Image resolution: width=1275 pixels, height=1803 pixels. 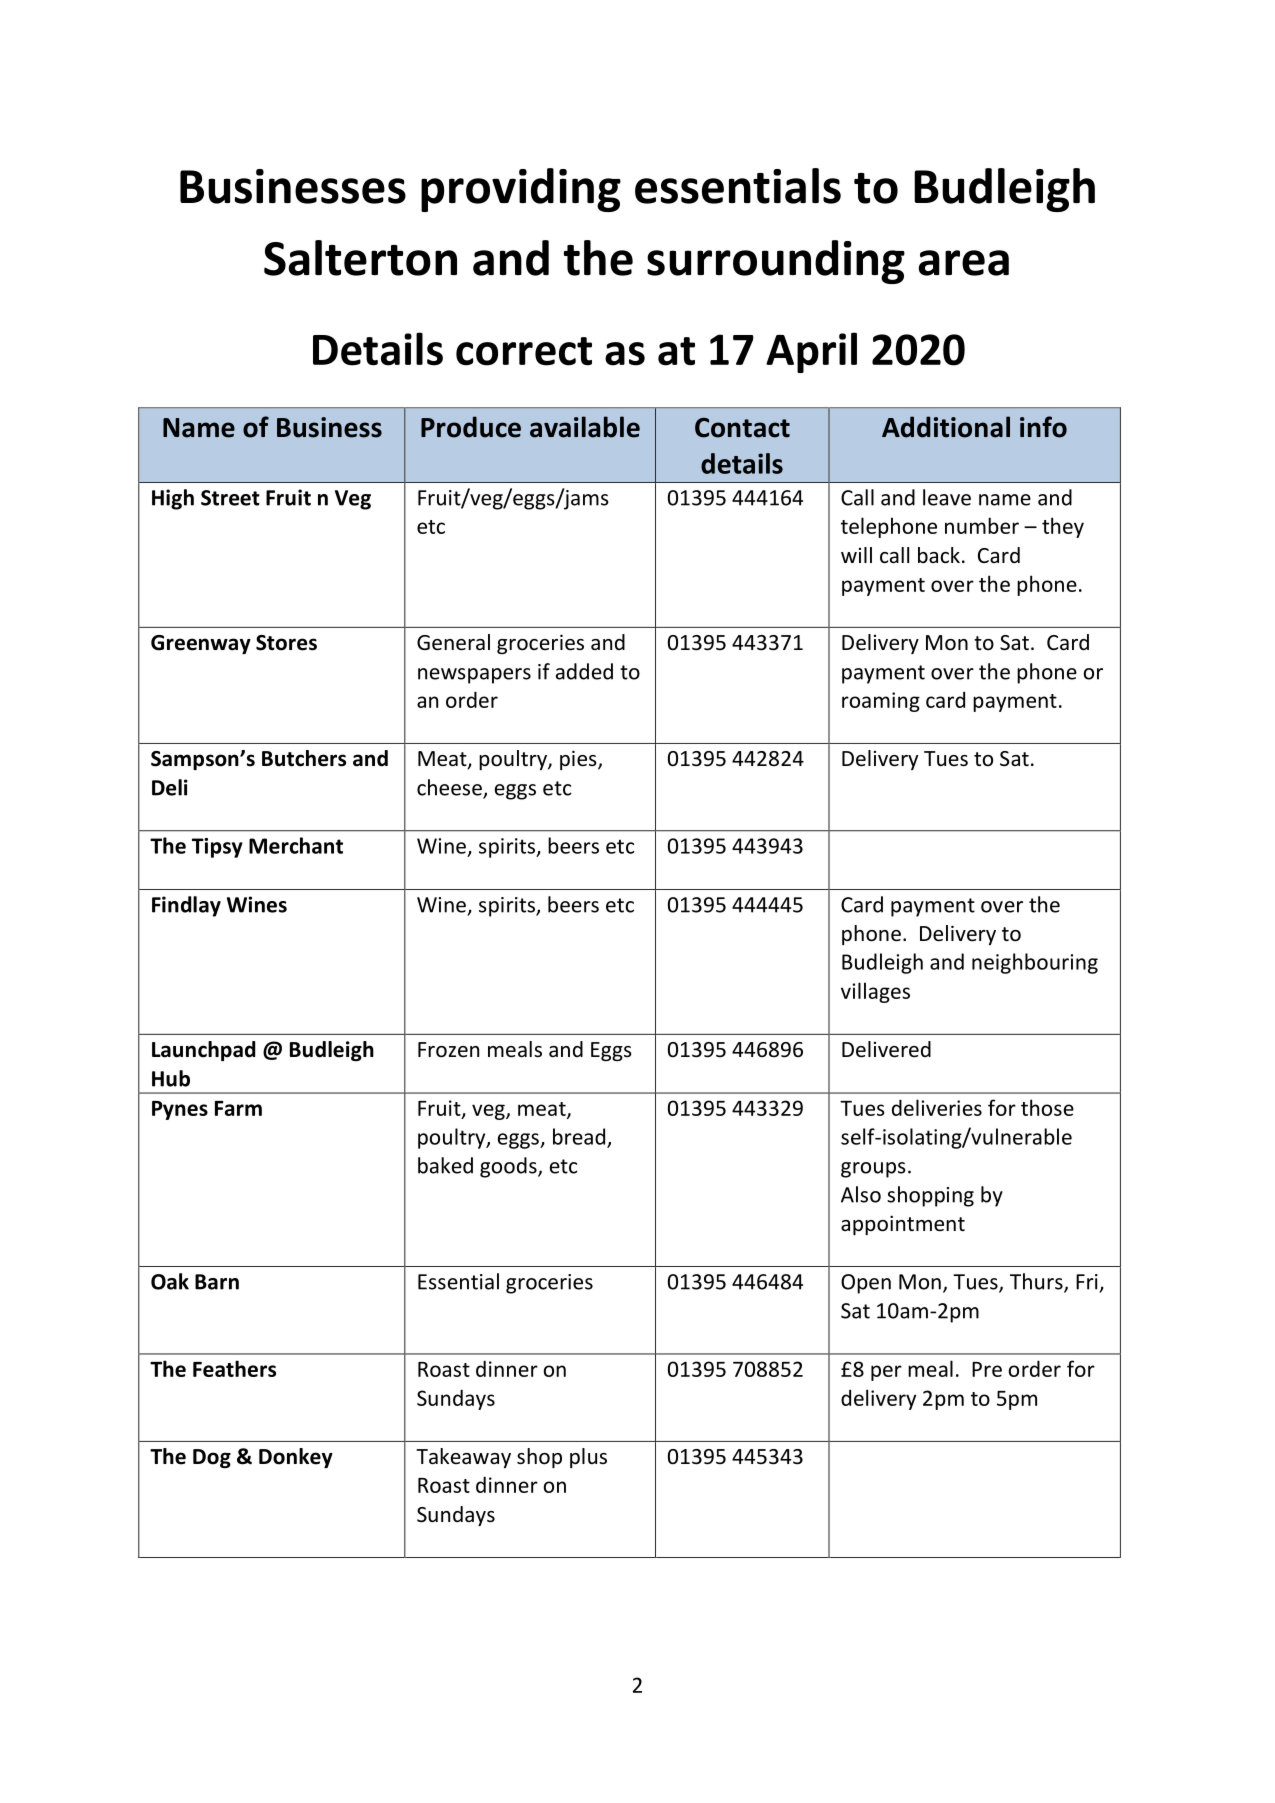 What do you see at coordinates (230, 498) in the screenshot?
I see `Street` at bounding box center [230, 498].
